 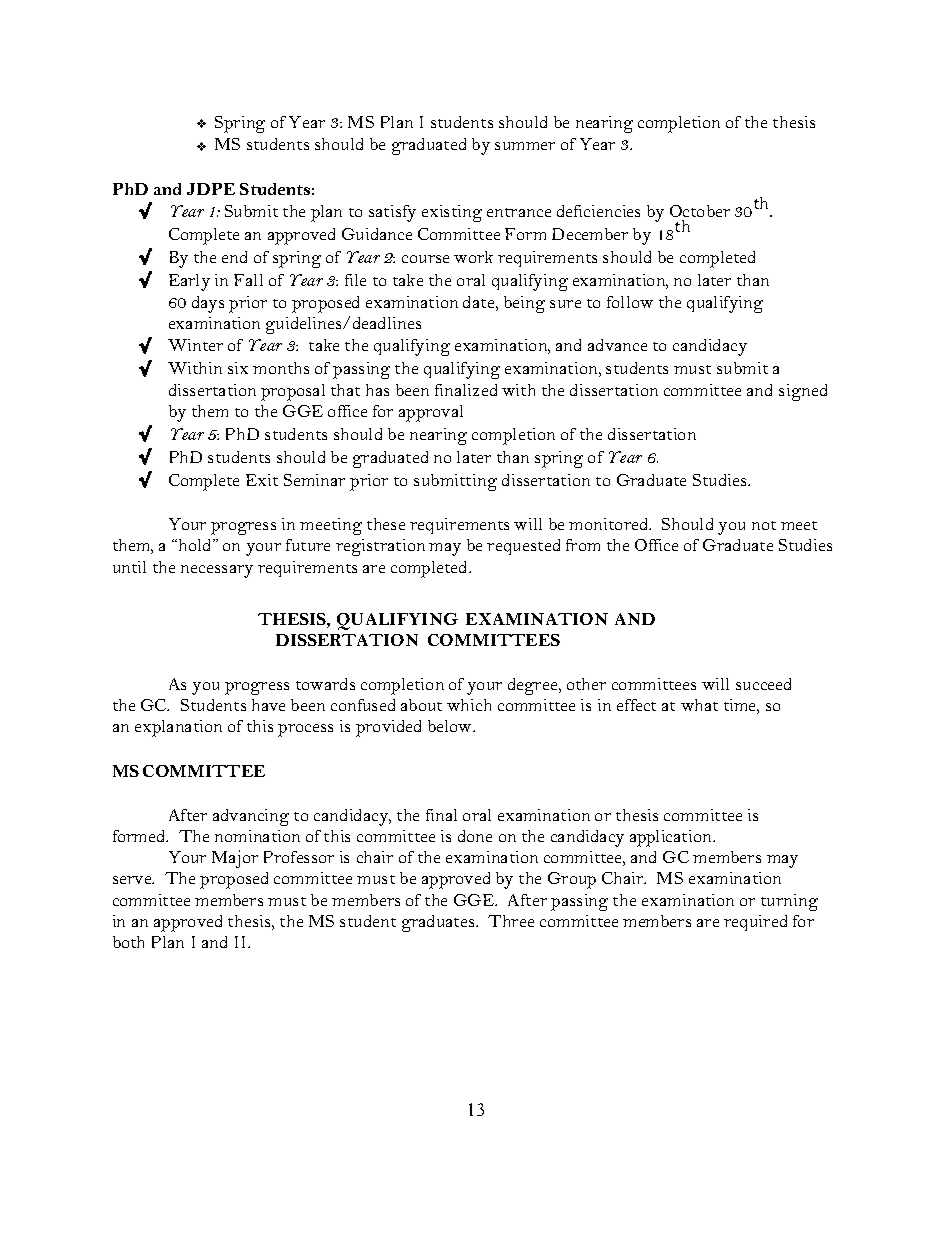 What do you see at coordinates (699, 705) in the image?
I see `what` at bounding box center [699, 705].
